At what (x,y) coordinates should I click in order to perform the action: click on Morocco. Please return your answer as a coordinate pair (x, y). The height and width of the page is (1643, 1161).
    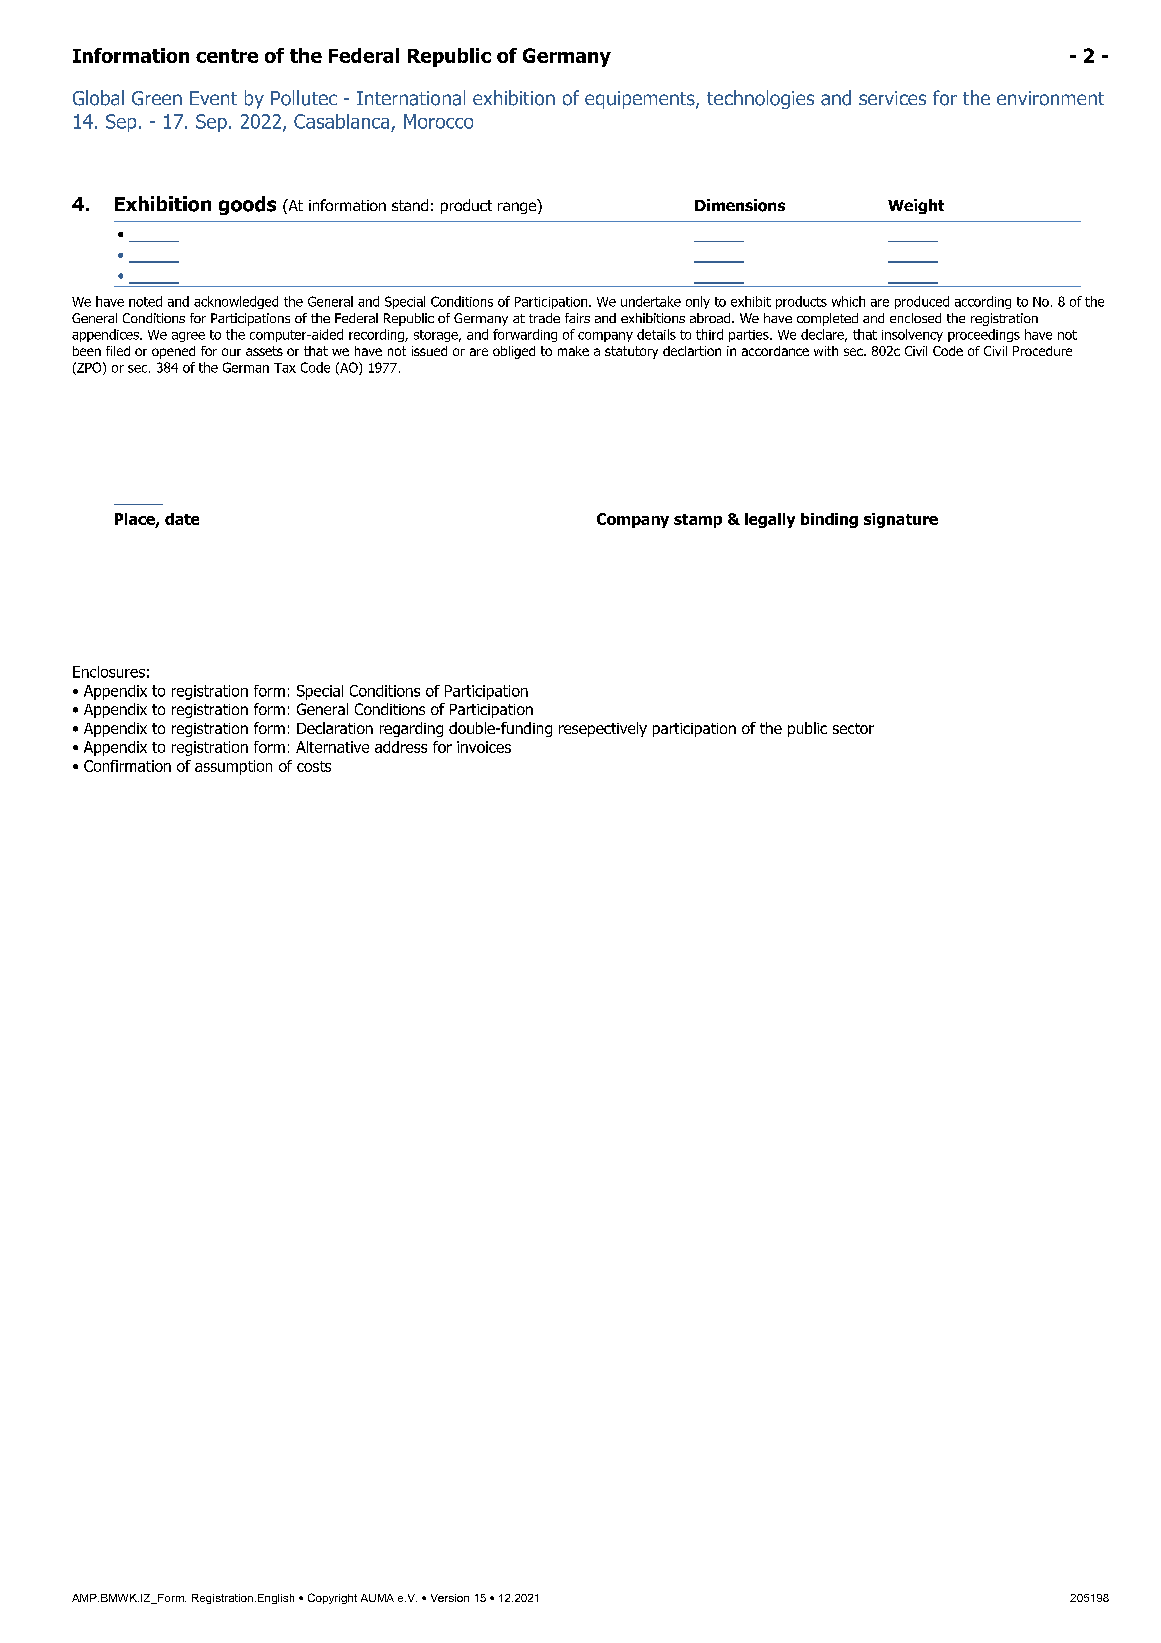
    Looking at the image, I should click on (438, 121).
